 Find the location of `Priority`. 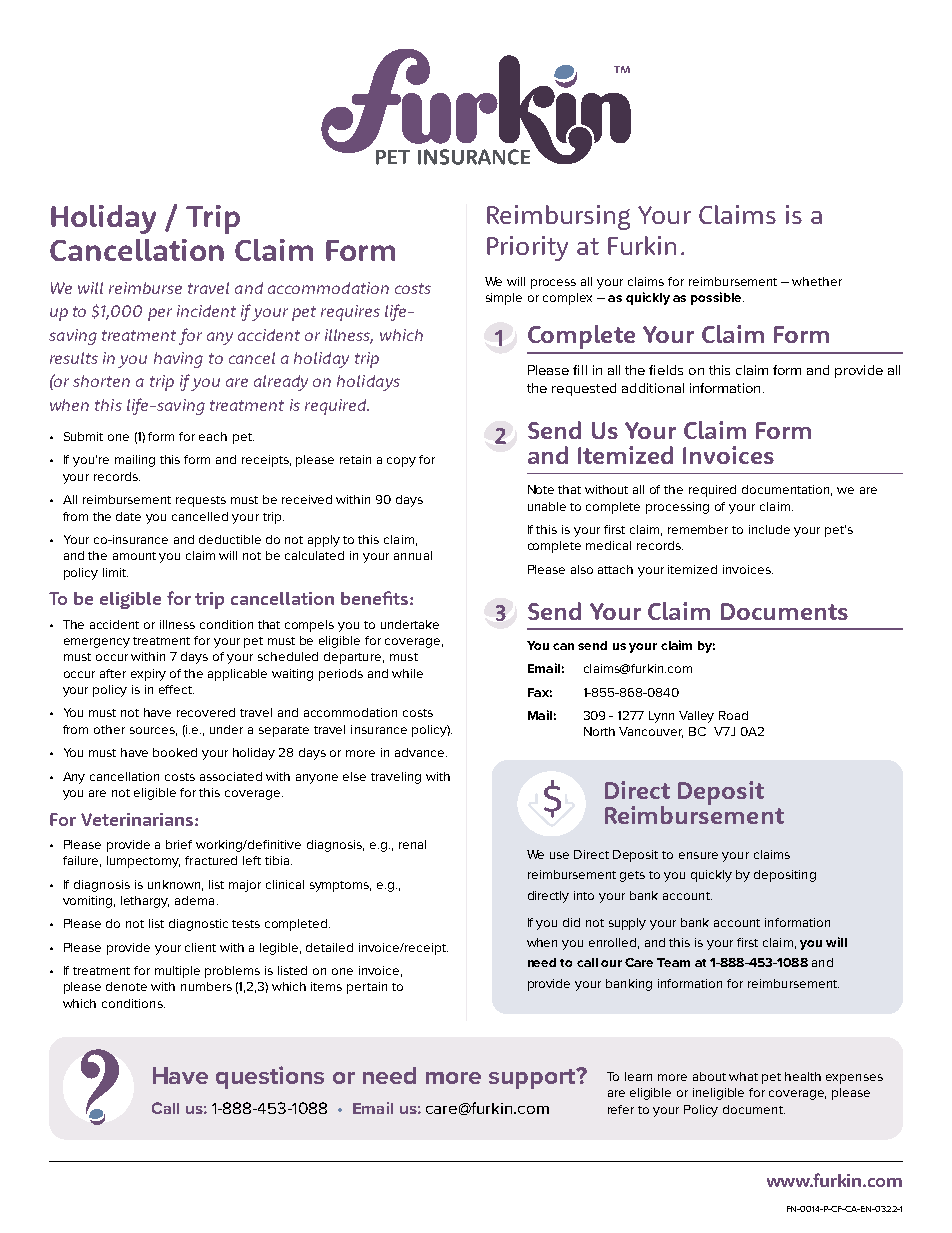

Priority is located at coordinates (527, 248).
